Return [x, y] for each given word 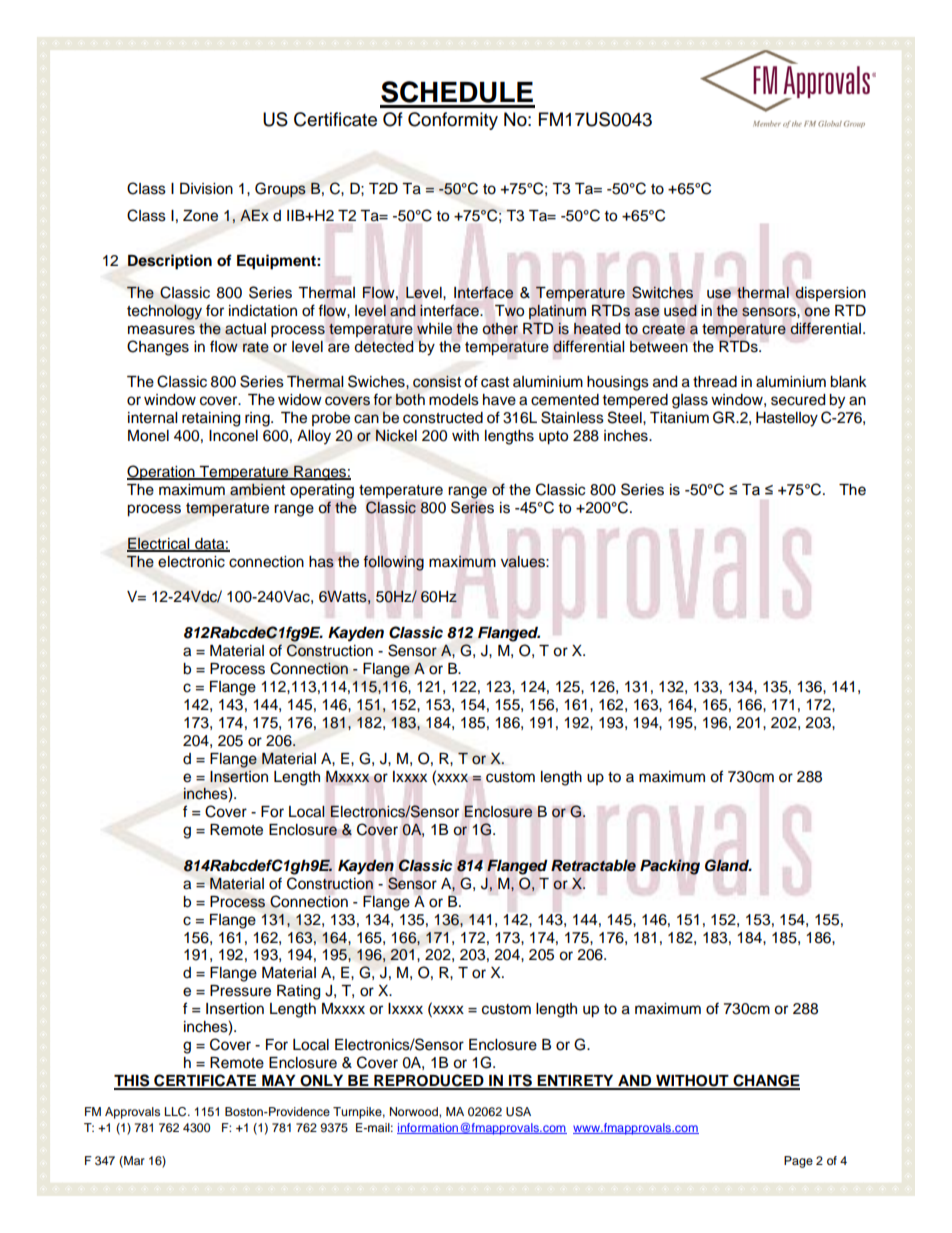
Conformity [453, 121]
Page [798, 1162]
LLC [177, 1112]
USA [518, 1112]
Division [206, 189]
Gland [728, 865]
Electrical [159, 544]
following [394, 563]
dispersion [830, 294]
